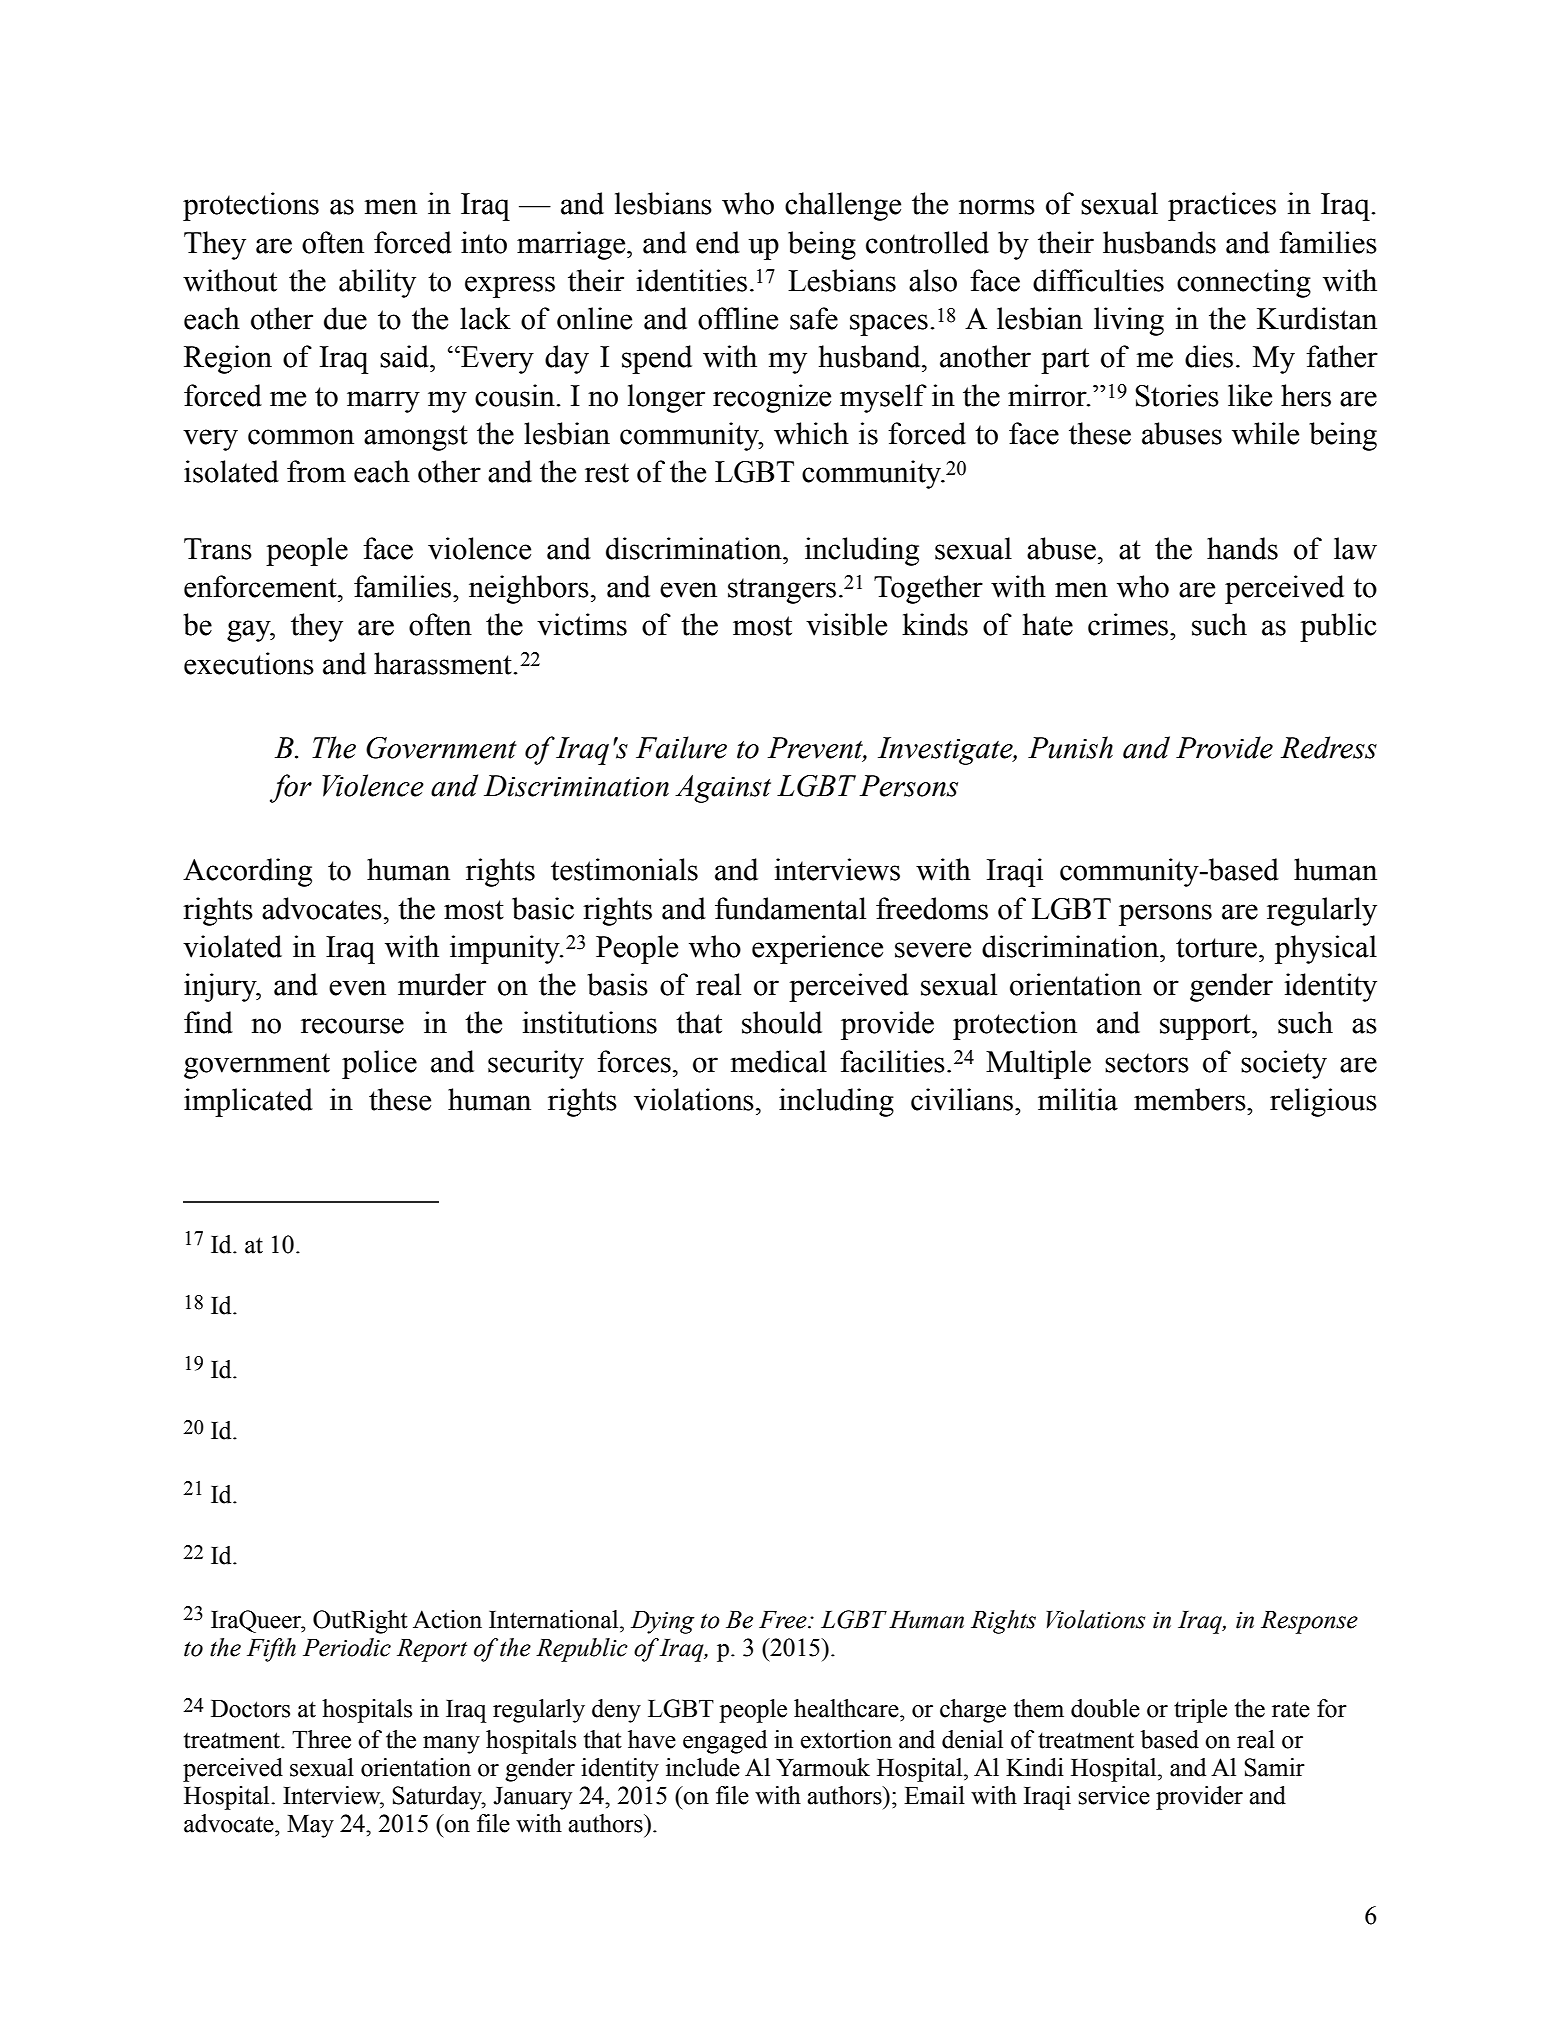 The image size is (1561, 2021). I want to click on challenge, so click(843, 206).
